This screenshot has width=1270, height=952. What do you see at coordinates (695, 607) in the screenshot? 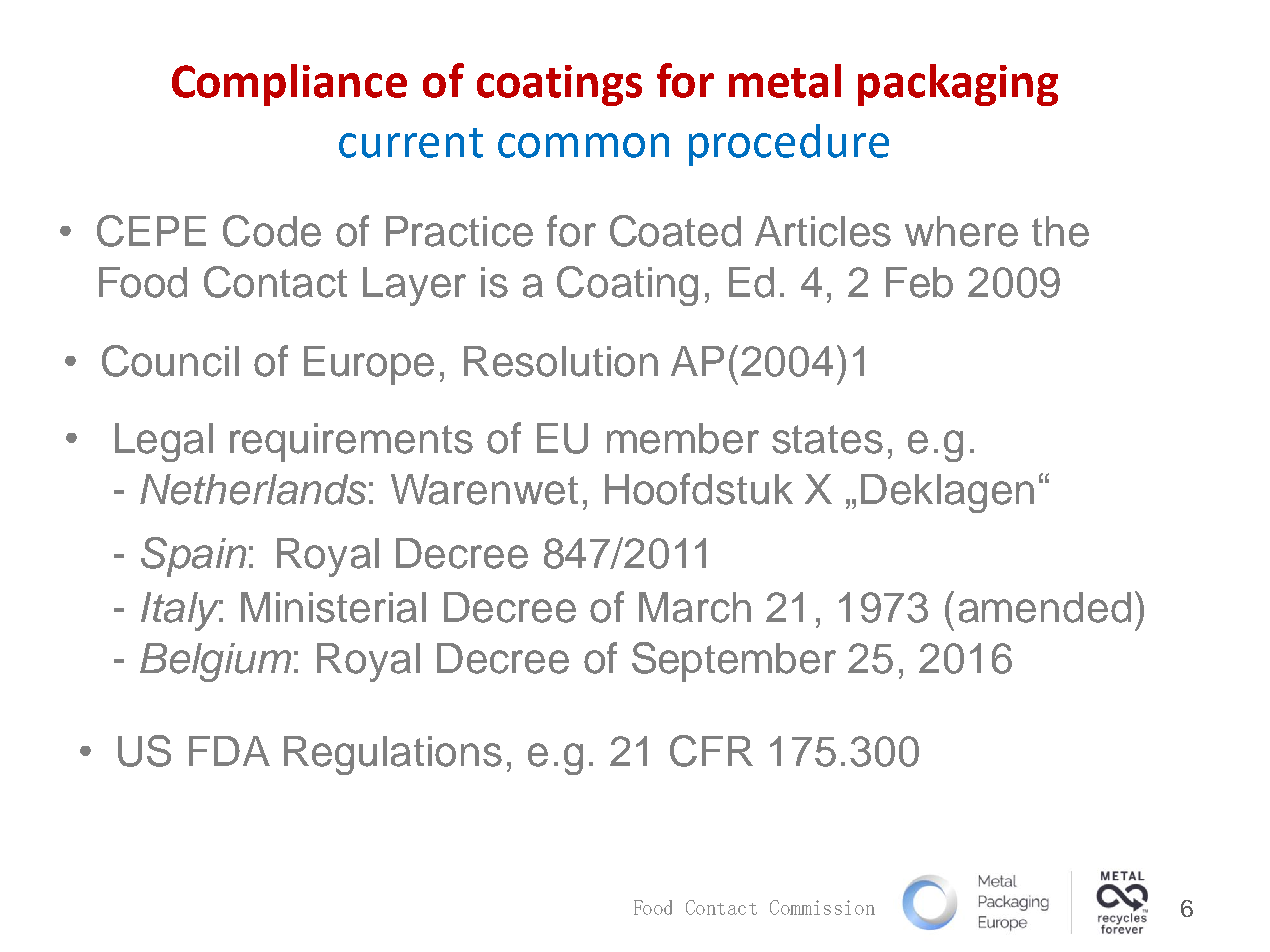
I see `March` at bounding box center [695, 607].
